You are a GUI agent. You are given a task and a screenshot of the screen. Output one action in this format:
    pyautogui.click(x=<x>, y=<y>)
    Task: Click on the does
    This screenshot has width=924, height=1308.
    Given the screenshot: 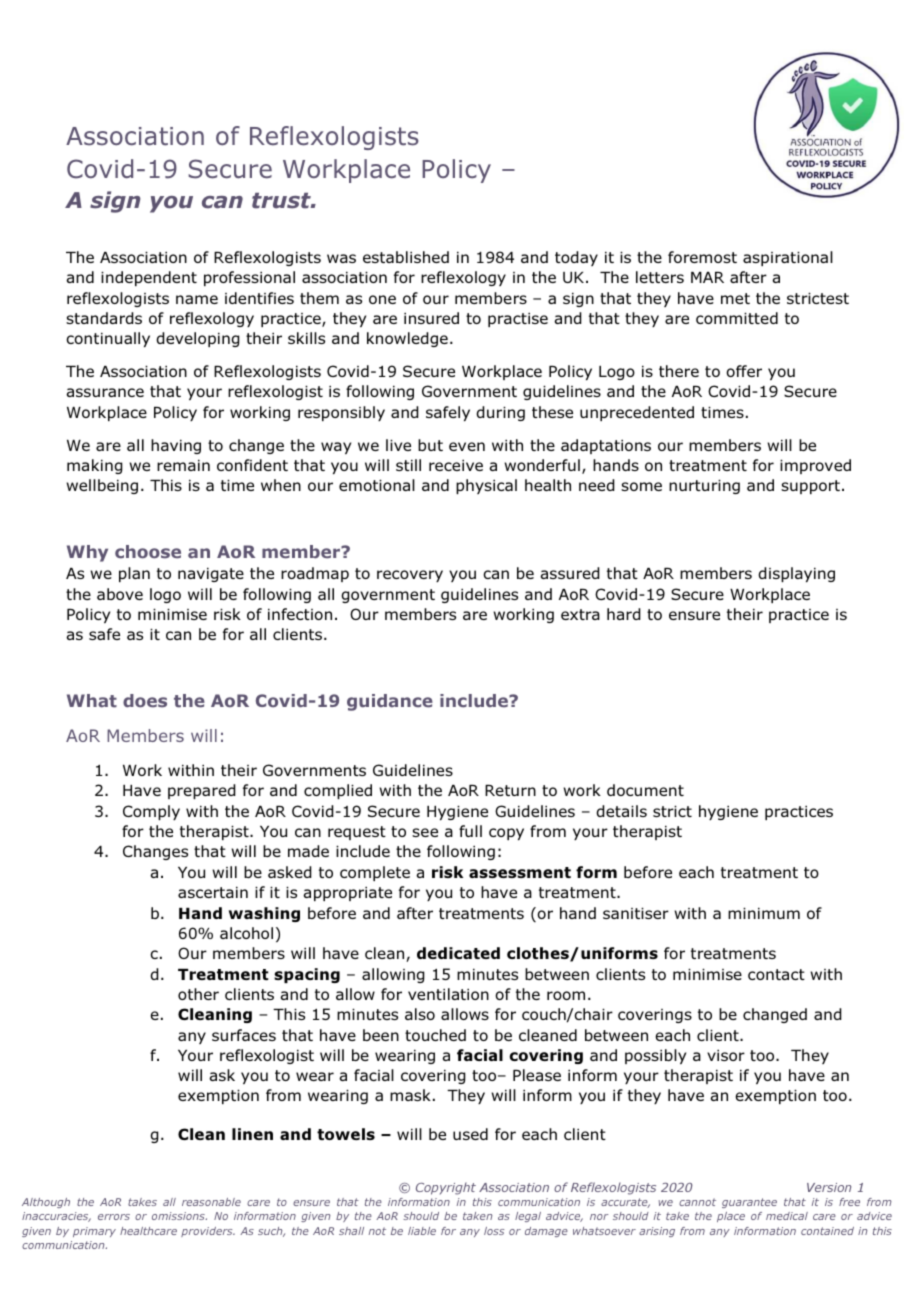 What is the action you would take?
    pyautogui.click(x=145, y=701)
